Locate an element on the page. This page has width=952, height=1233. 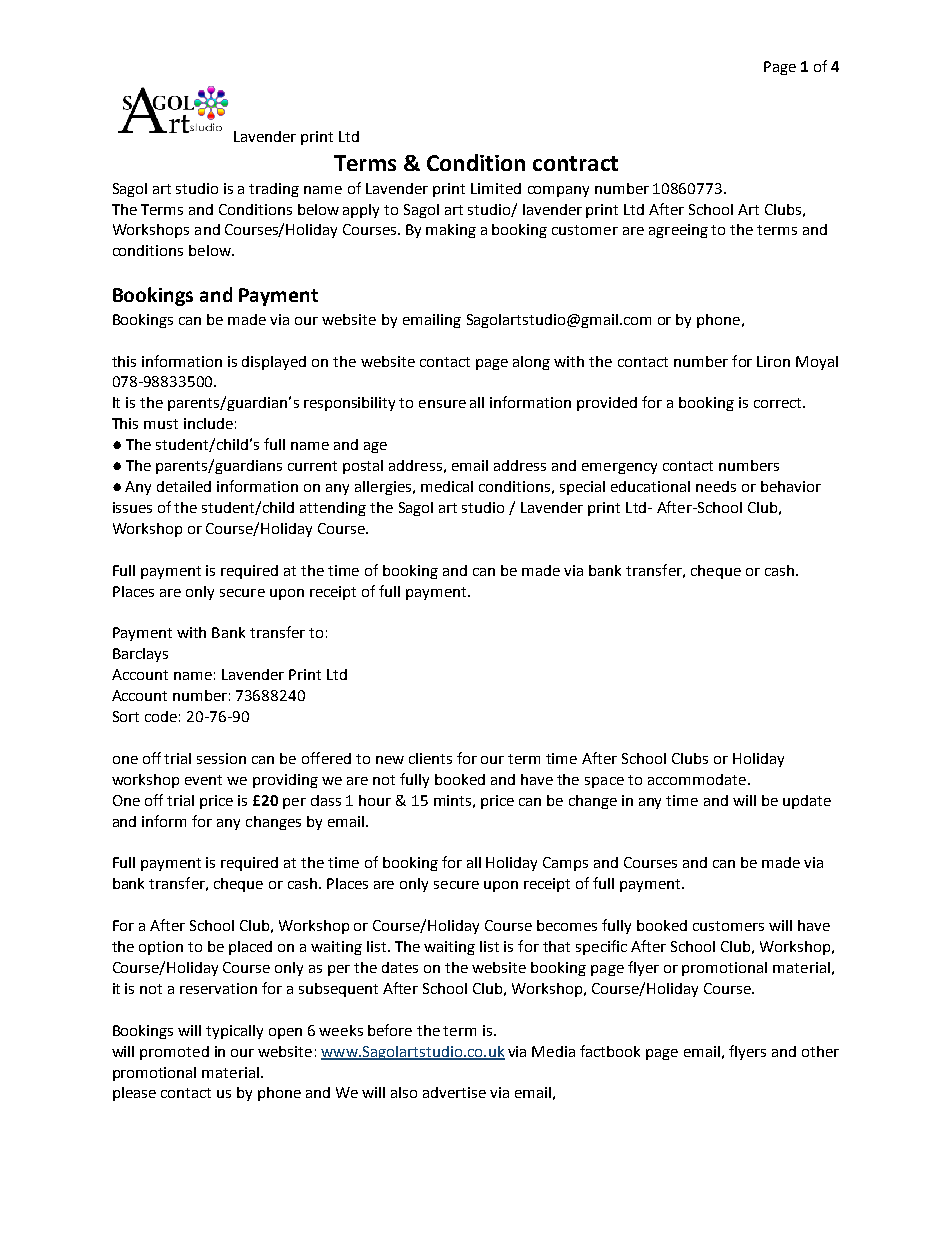
trading is located at coordinates (274, 190).
